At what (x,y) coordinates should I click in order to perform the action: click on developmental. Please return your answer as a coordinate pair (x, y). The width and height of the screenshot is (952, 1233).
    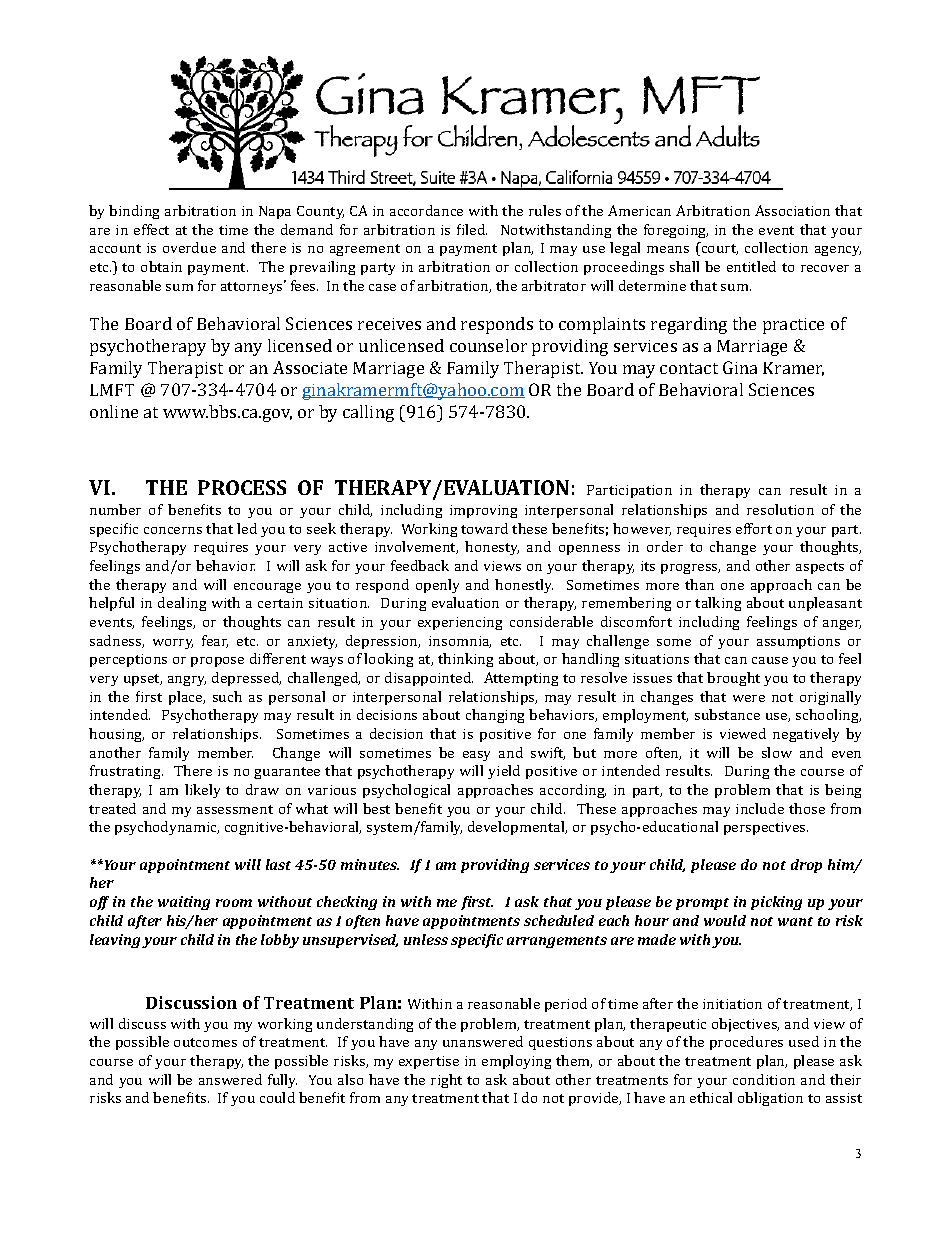
    Looking at the image, I should click on (517, 828).
